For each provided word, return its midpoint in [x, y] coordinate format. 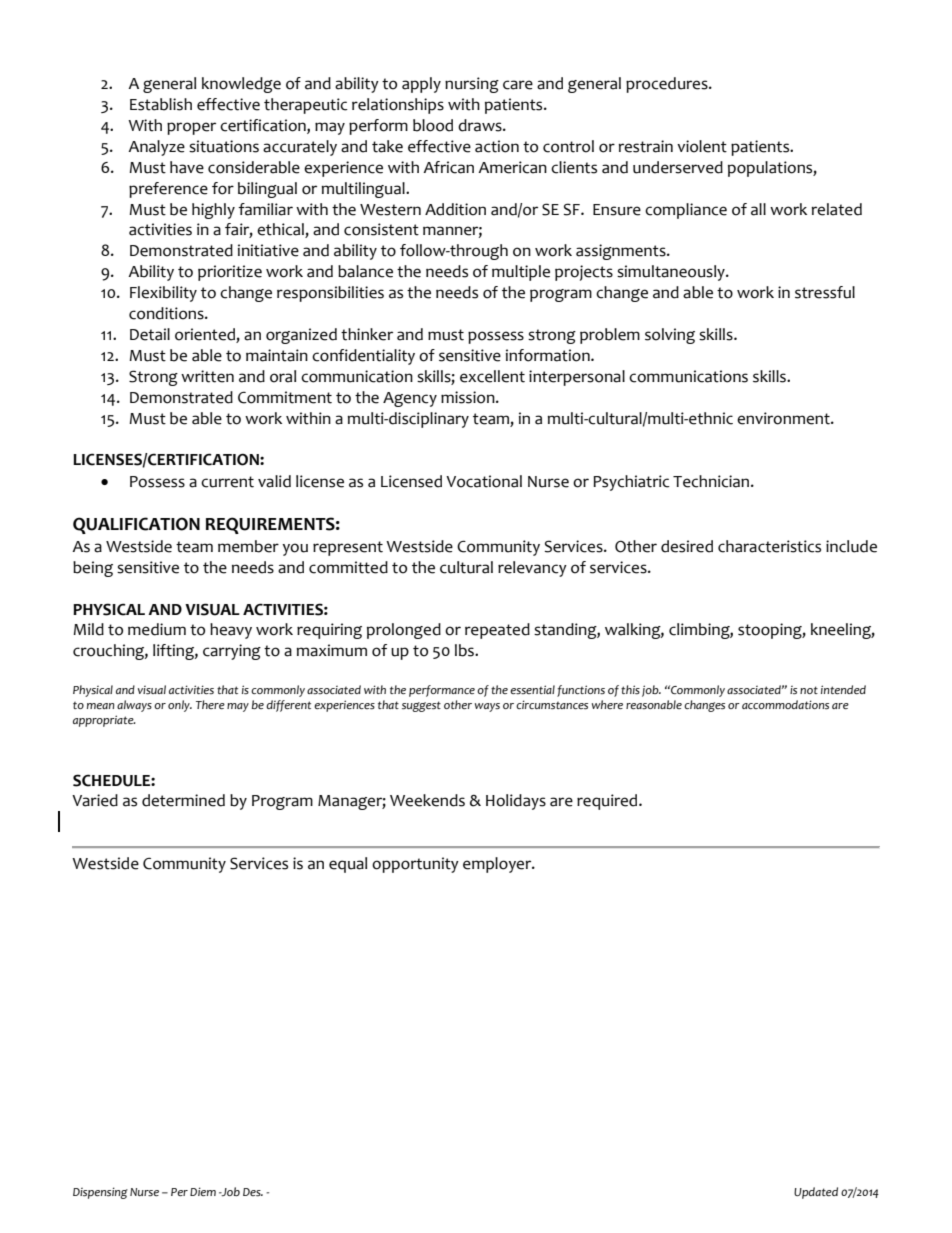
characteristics [769, 546]
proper [191, 128]
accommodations [785, 705]
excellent [492, 376]
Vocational [484, 481]
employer [498, 865]
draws [481, 125]
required [608, 802]
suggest [421, 706]
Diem [203, 1191]
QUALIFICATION [136, 525]
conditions [167, 313]
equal [348, 865]
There [210, 704]
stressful [825, 292]
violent [702, 146]
